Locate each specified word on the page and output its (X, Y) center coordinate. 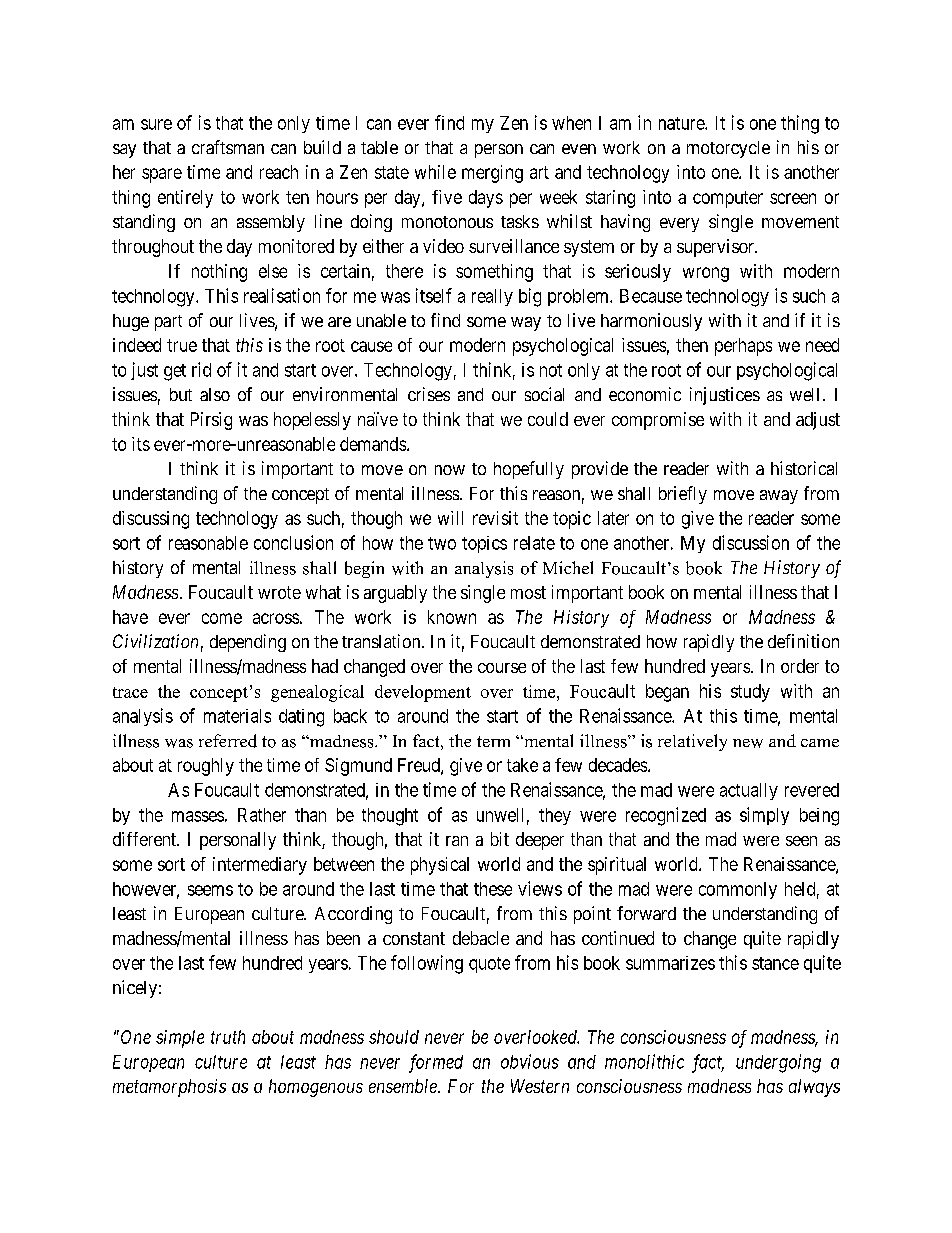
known (452, 617)
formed (436, 1063)
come (222, 618)
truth (228, 1037)
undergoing (778, 1063)
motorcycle (728, 149)
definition (803, 641)
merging (492, 174)
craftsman (228, 147)
